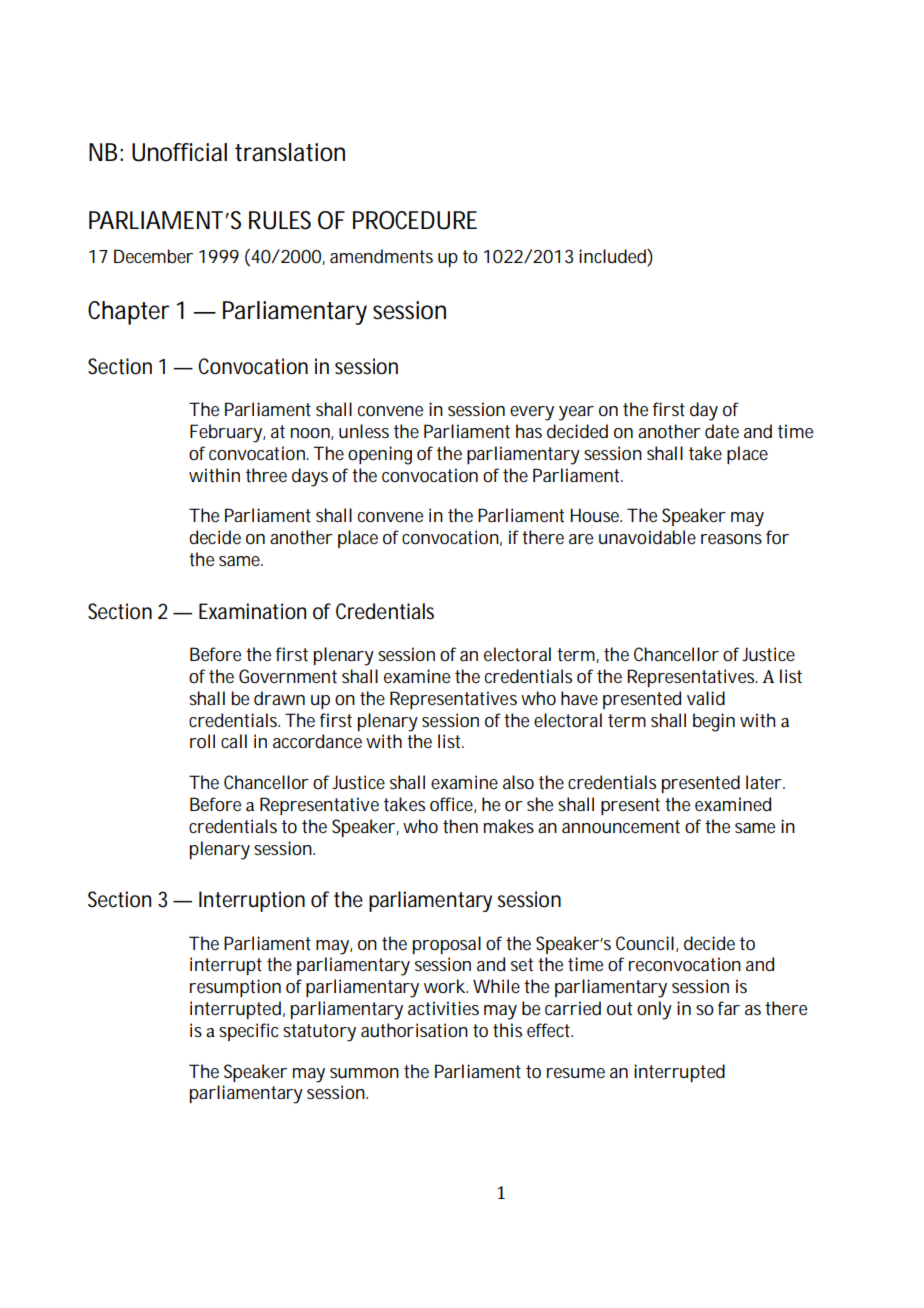  What do you see at coordinates (734, 539) in the page?
I see `reasons` at bounding box center [734, 539].
